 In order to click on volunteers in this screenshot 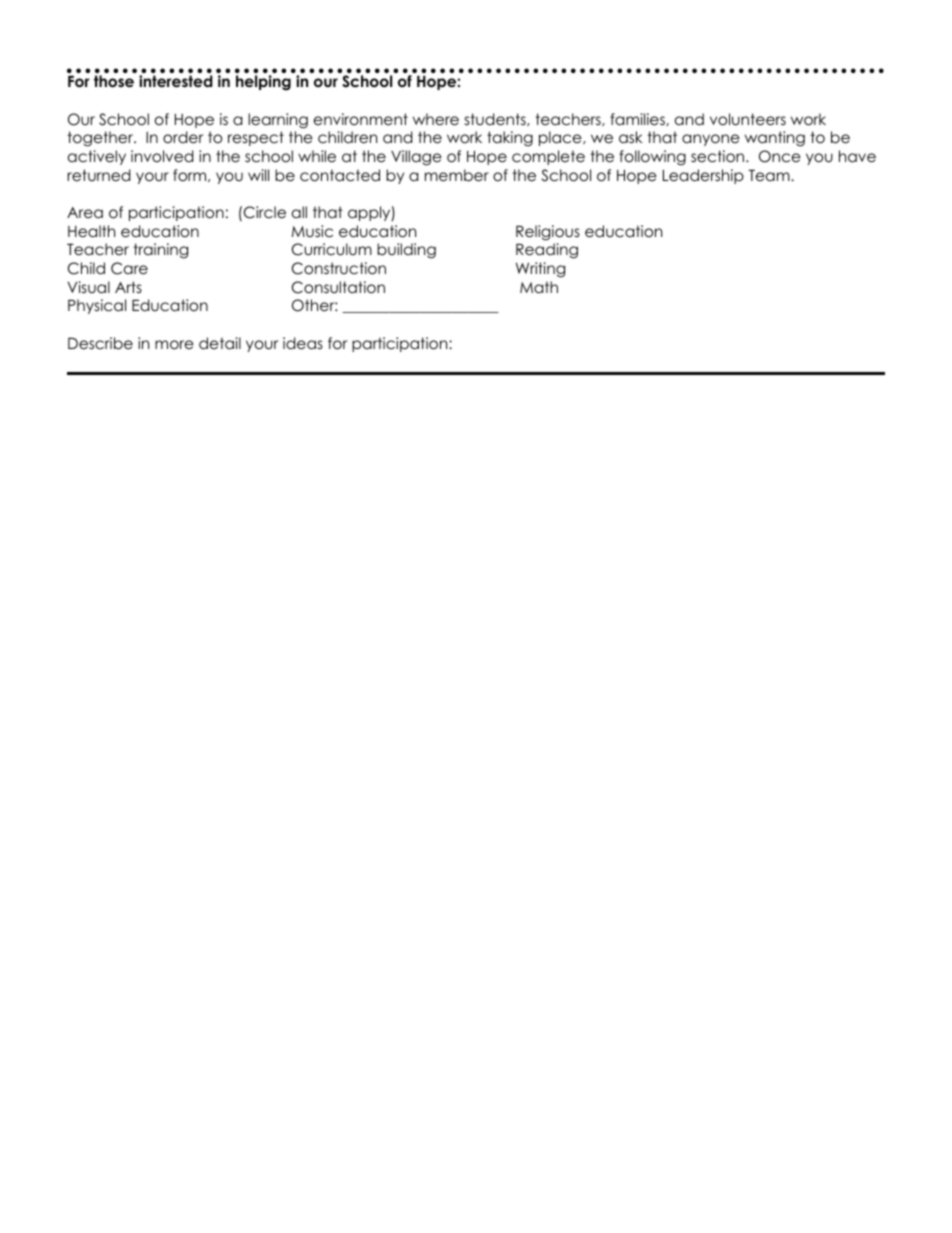, I will do `click(748, 119)`.
